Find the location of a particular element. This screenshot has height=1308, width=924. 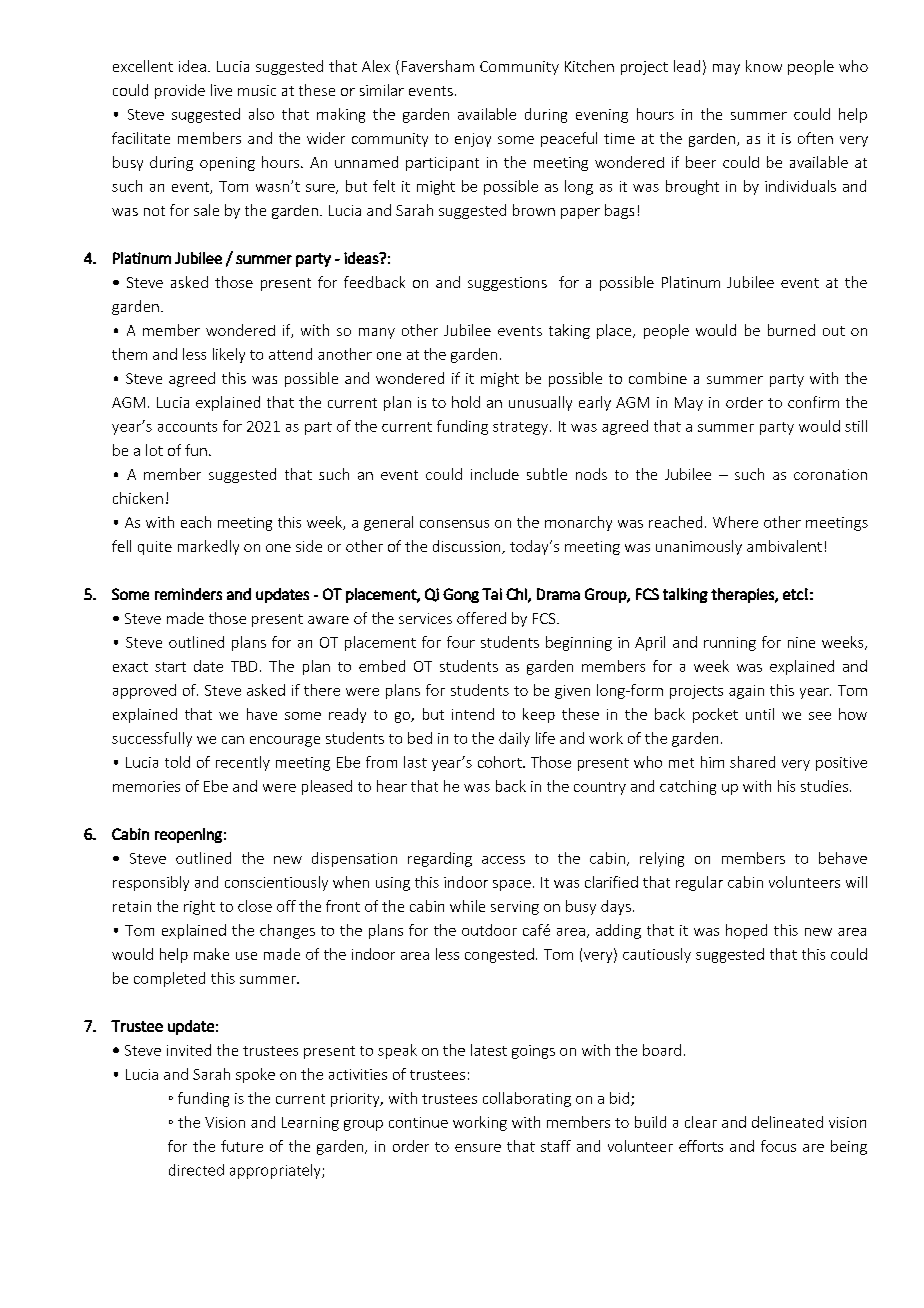

know is located at coordinates (764, 66).
